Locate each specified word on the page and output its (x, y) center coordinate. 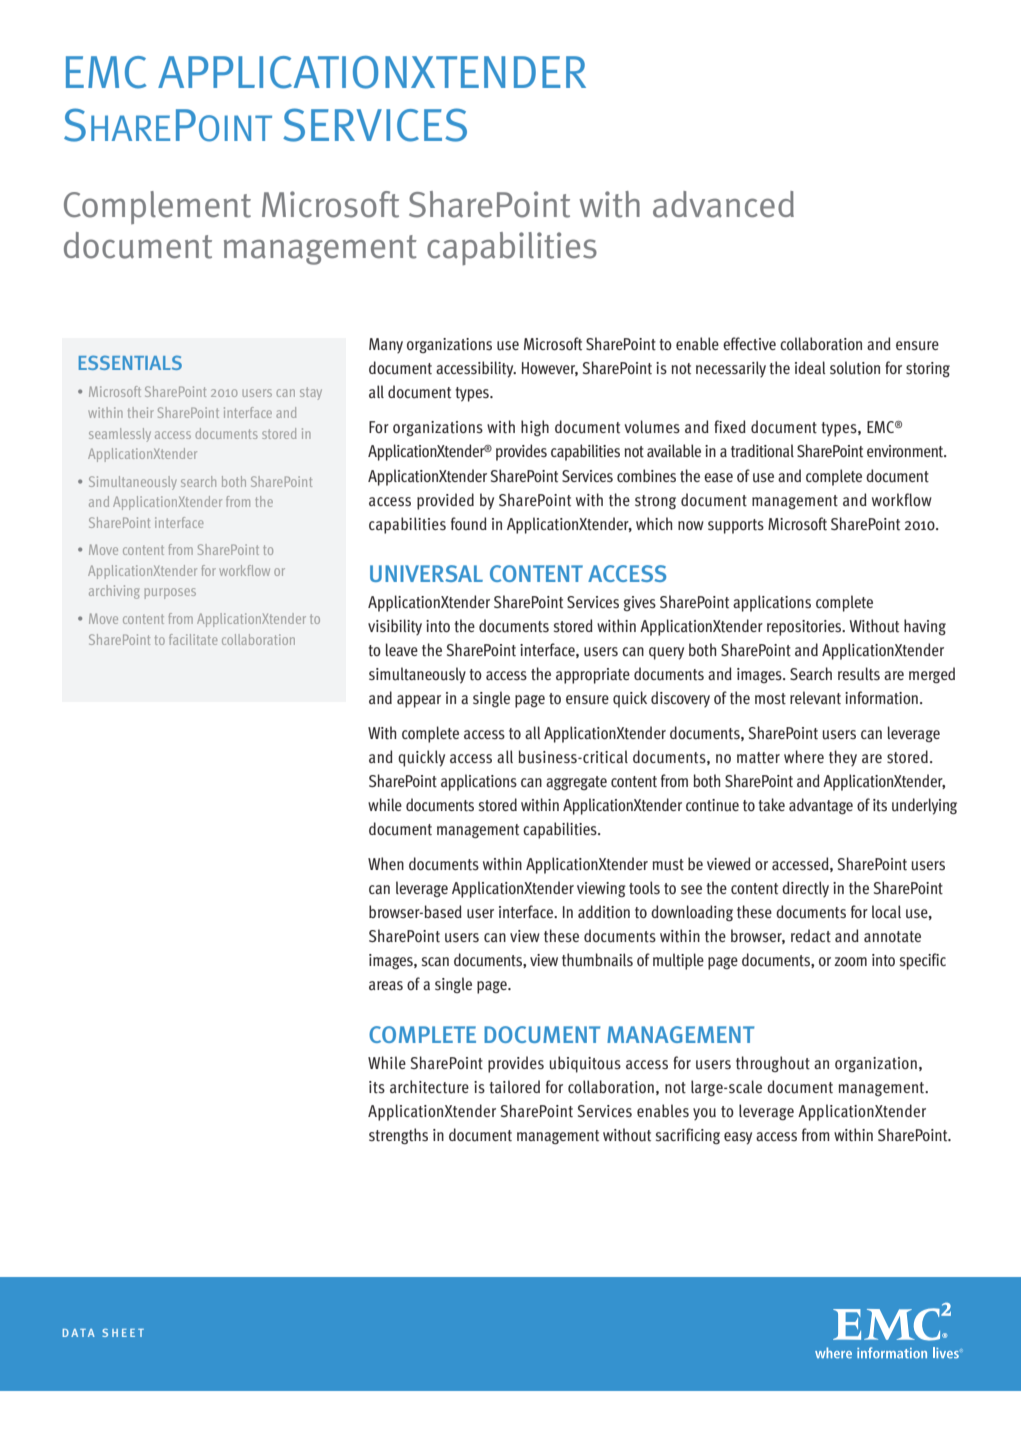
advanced (723, 204)
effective (749, 344)
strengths (398, 1136)
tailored (515, 1087)
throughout (773, 1064)
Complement (157, 207)
